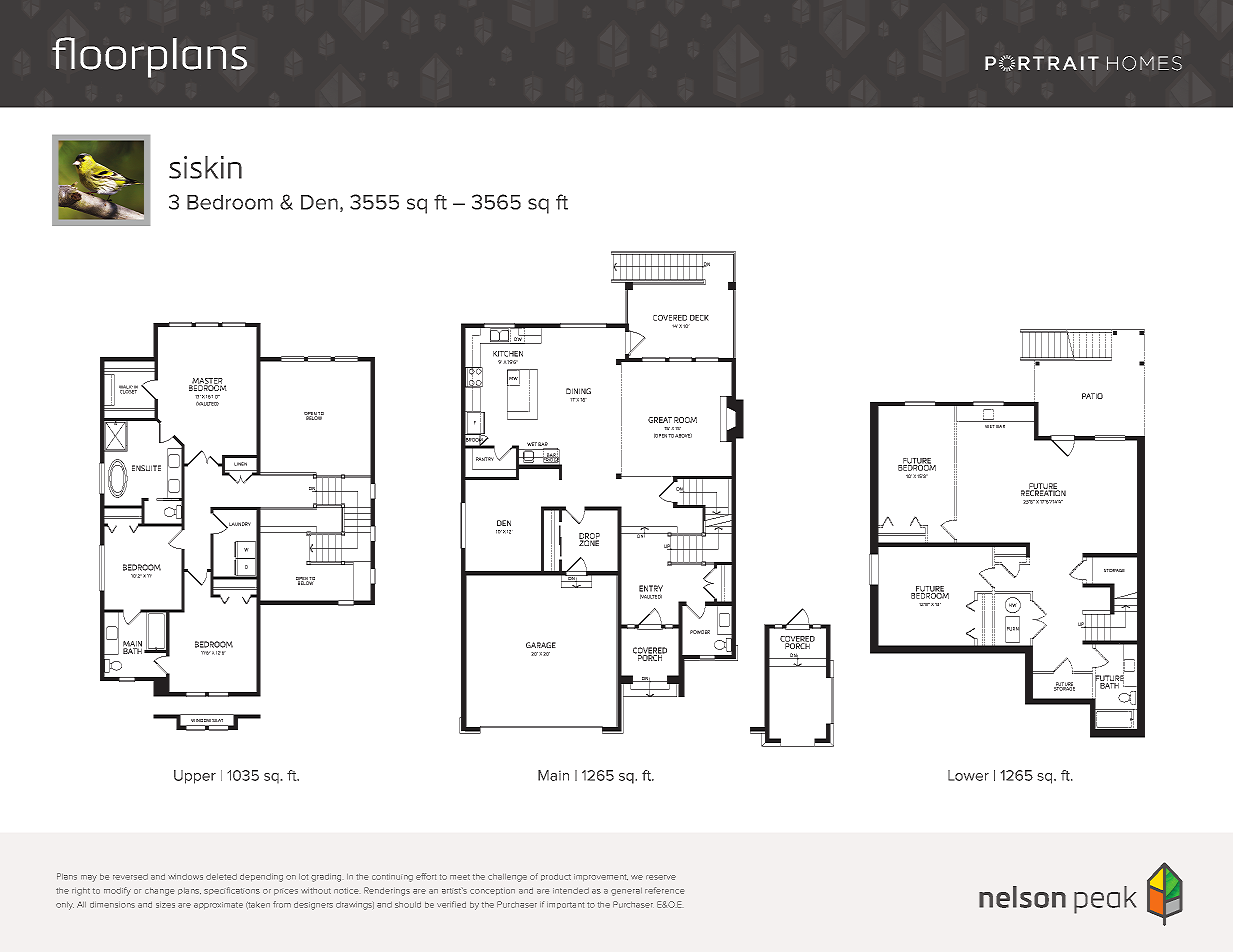 This screenshot has height=952, width=1233. I want to click on KITCHEN, so click(508, 354).
